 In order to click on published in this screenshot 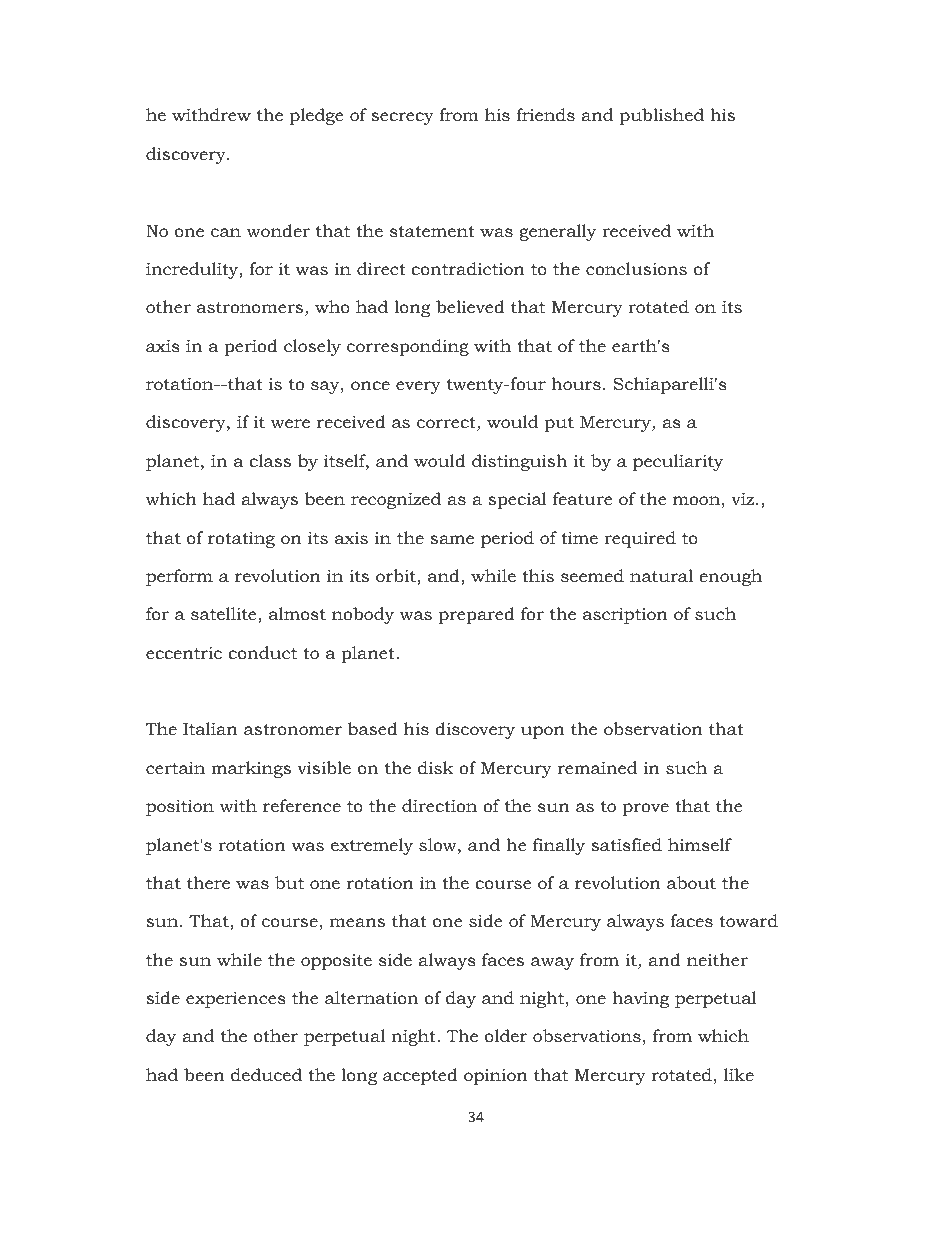, I will do `click(662, 116)`.
